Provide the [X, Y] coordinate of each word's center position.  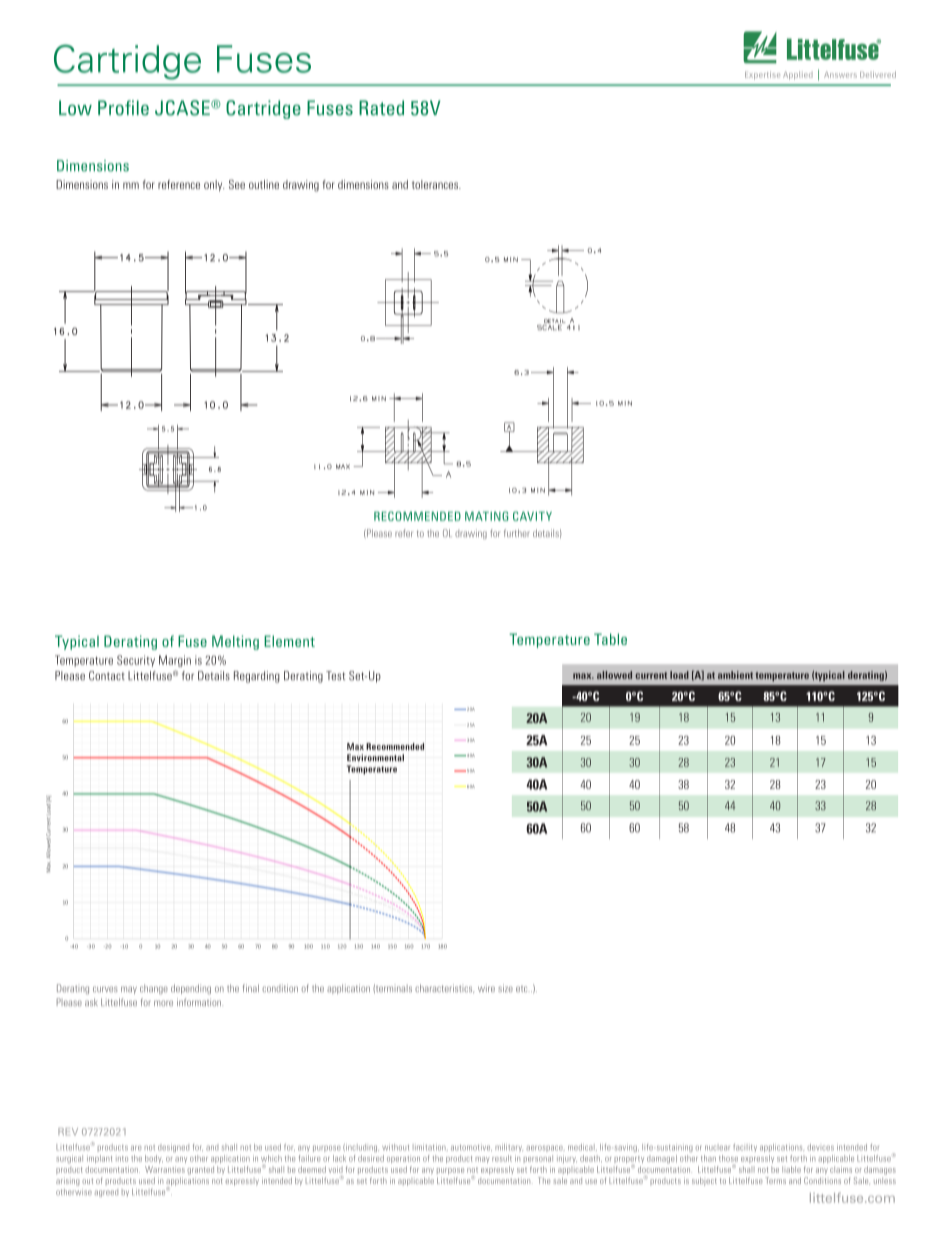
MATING [486, 516]
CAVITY [532, 516]
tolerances [436, 184]
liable [791, 1169]
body [154, 1159]
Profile [123, 108]
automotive [471, 1148]
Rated [381, 108]
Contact [107, 676]
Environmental [375, 757]
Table [610, 639]
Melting [235, 642]
